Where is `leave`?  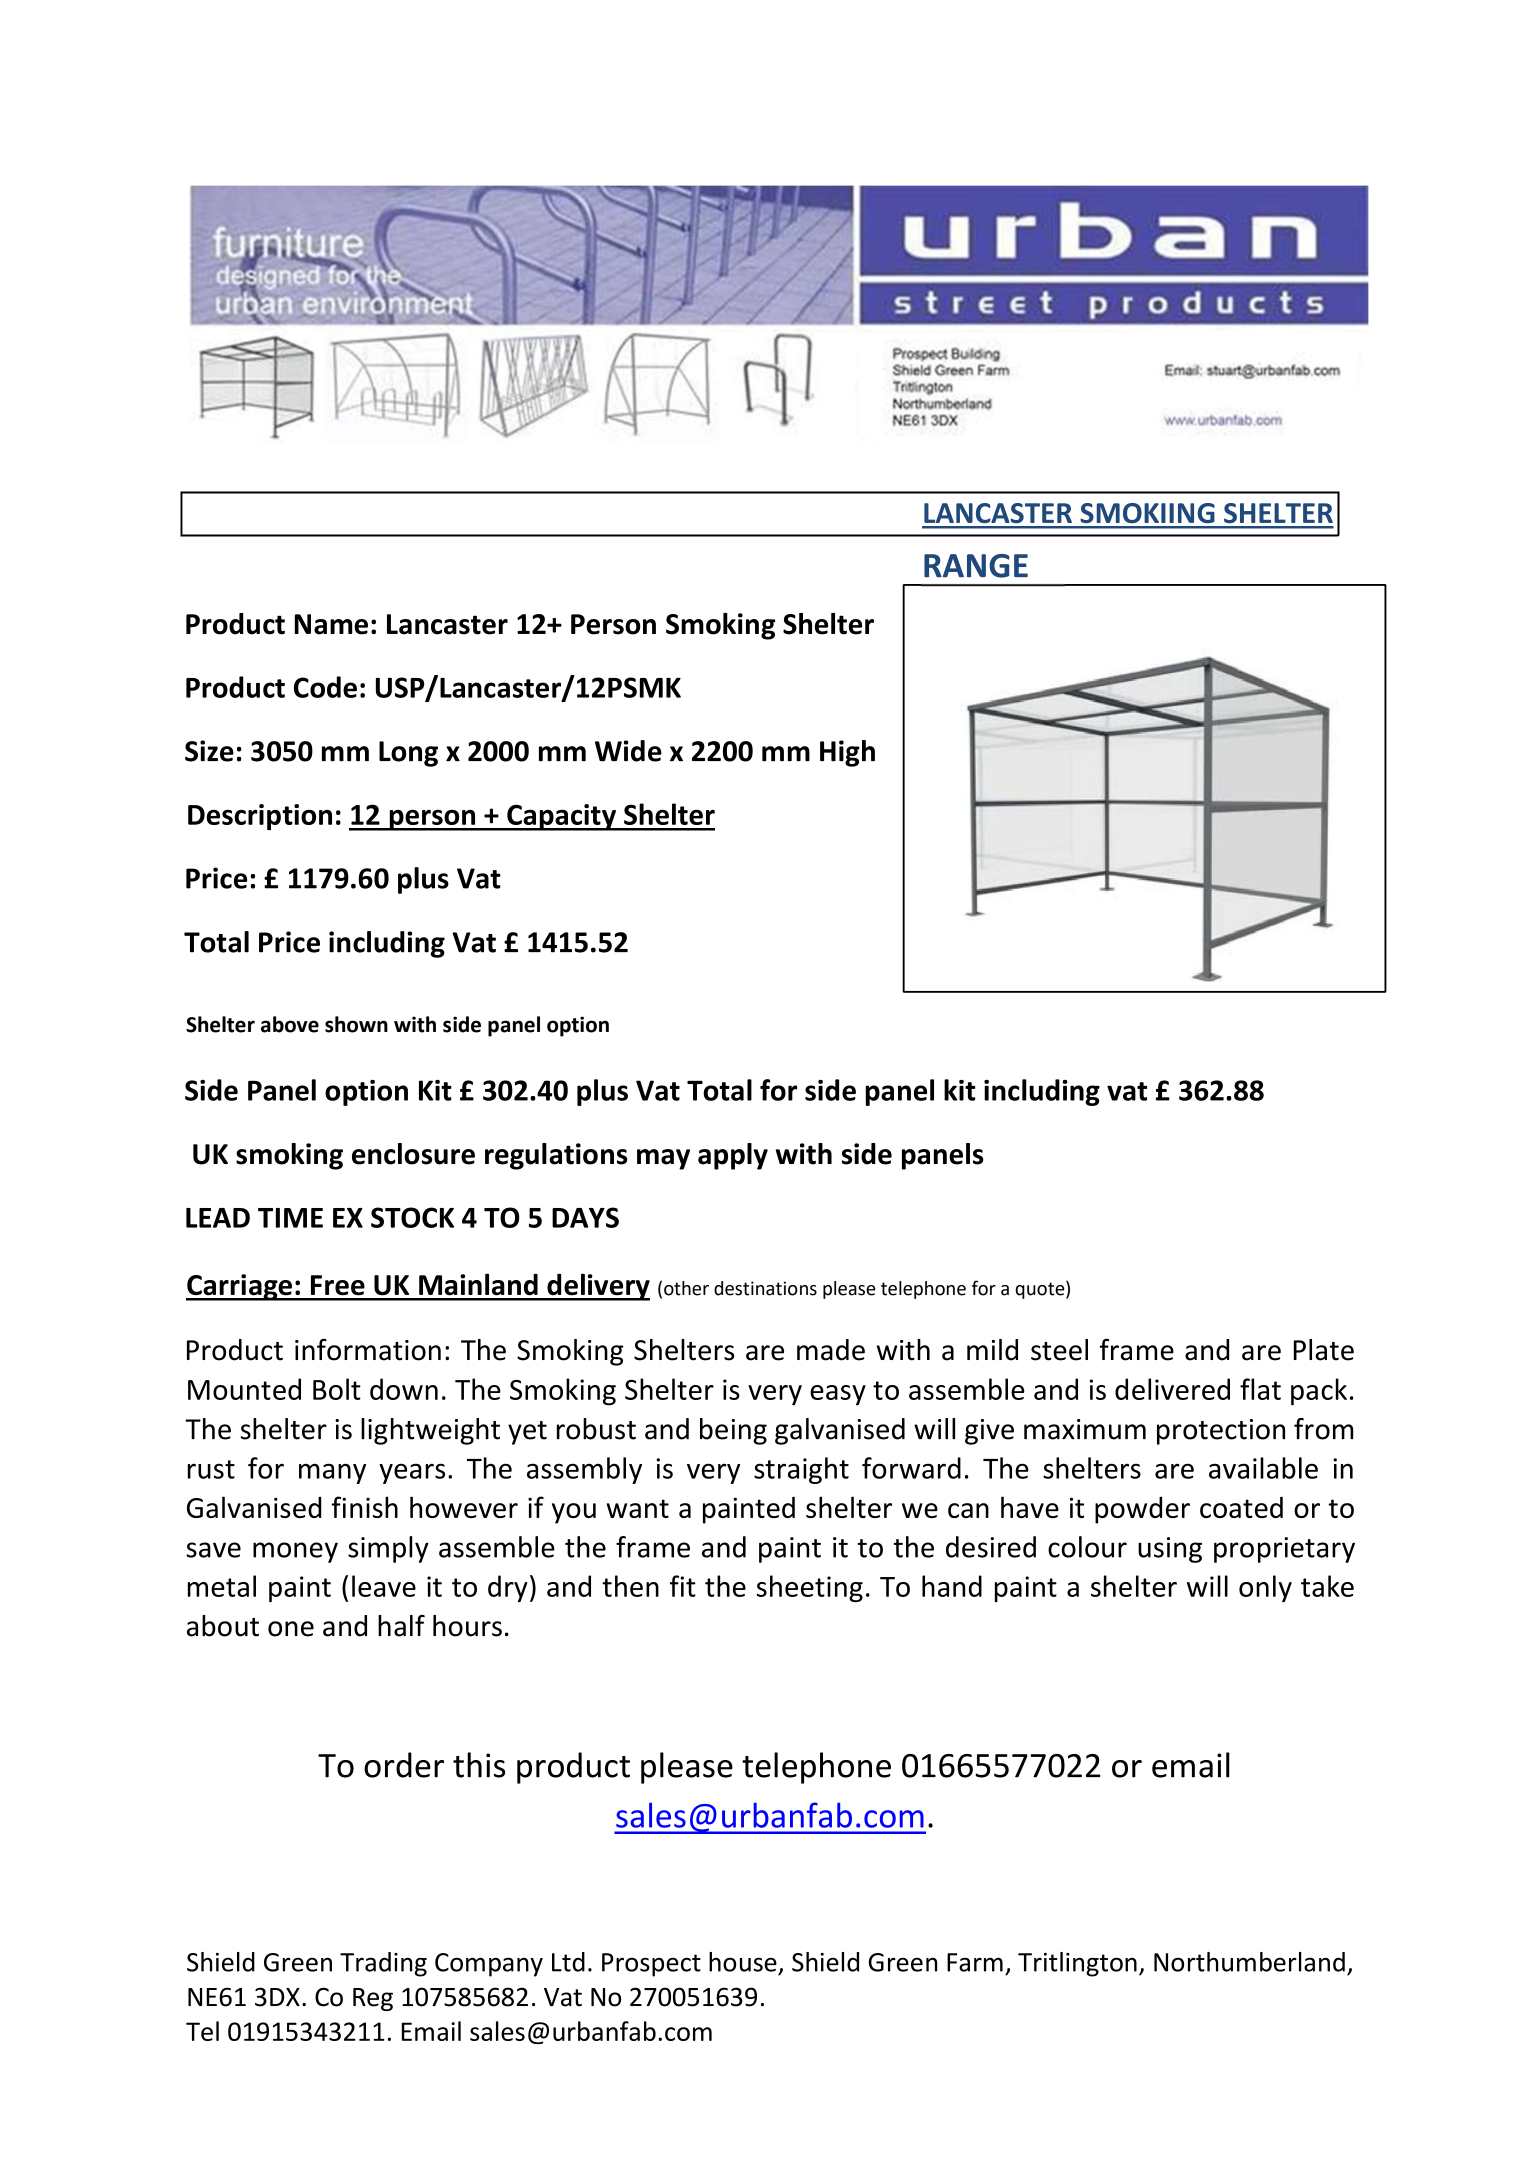 leave is located at coordinates (384, 1586).
